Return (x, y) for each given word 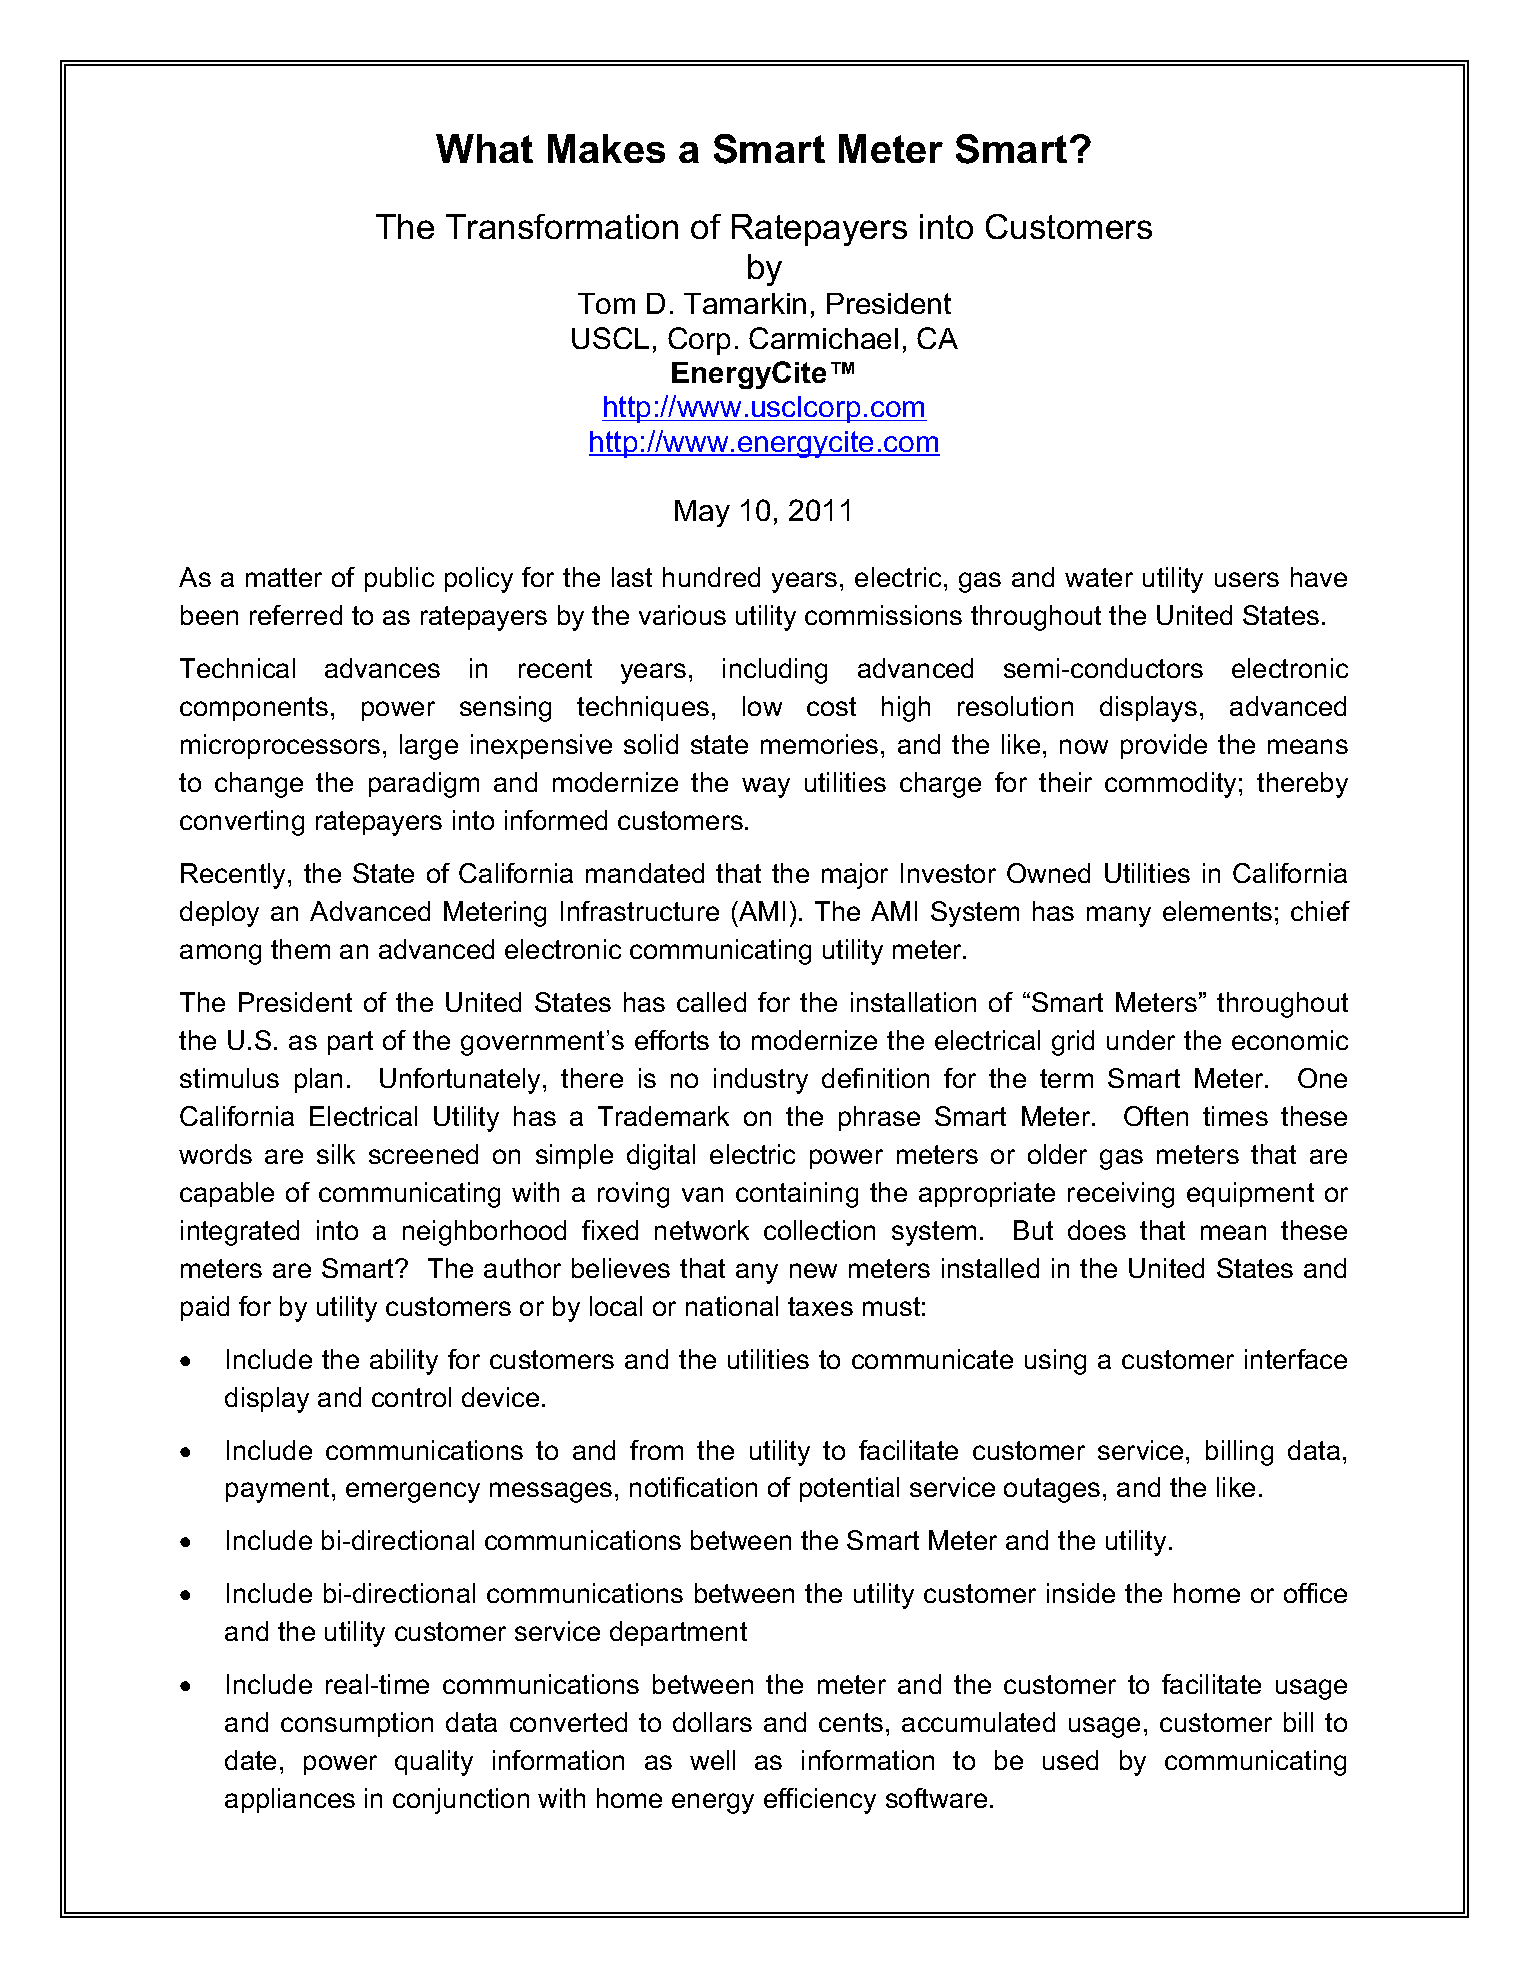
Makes (606, 148)
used (1070, 1760)
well (712, 1760)
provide (1164, 746)
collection (819, 1230)
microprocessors (280, 746)
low (762, 706)
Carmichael (823, 338)
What (484, 148)
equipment (1250, 1194)
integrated (240, 1233)
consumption (357, 1724)
